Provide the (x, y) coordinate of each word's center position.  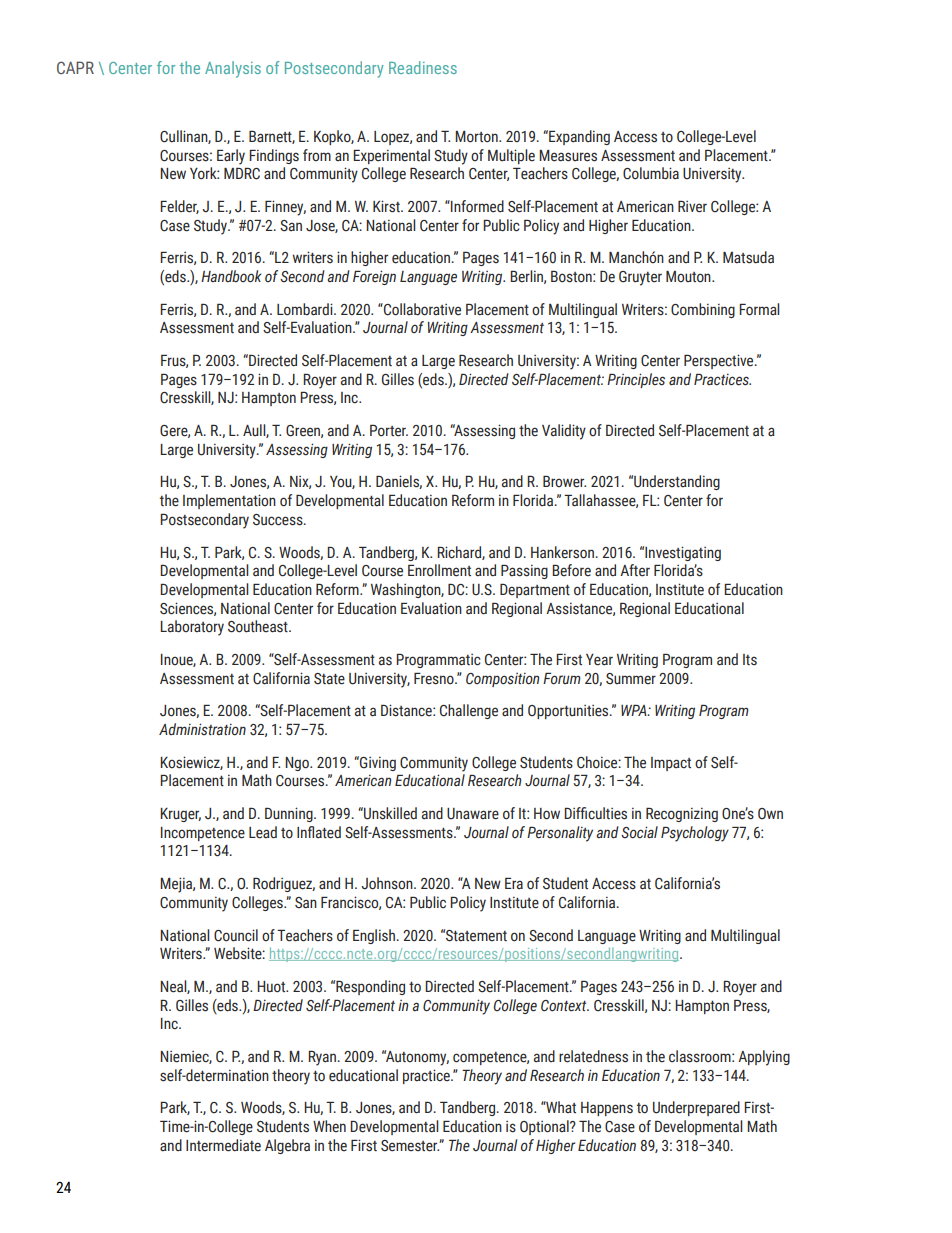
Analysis (233, 69)
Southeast (259, 626)
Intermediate (223, 1145)
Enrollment (439, 570)
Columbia (651, 173)
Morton (477, 137)
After (635, 570)
